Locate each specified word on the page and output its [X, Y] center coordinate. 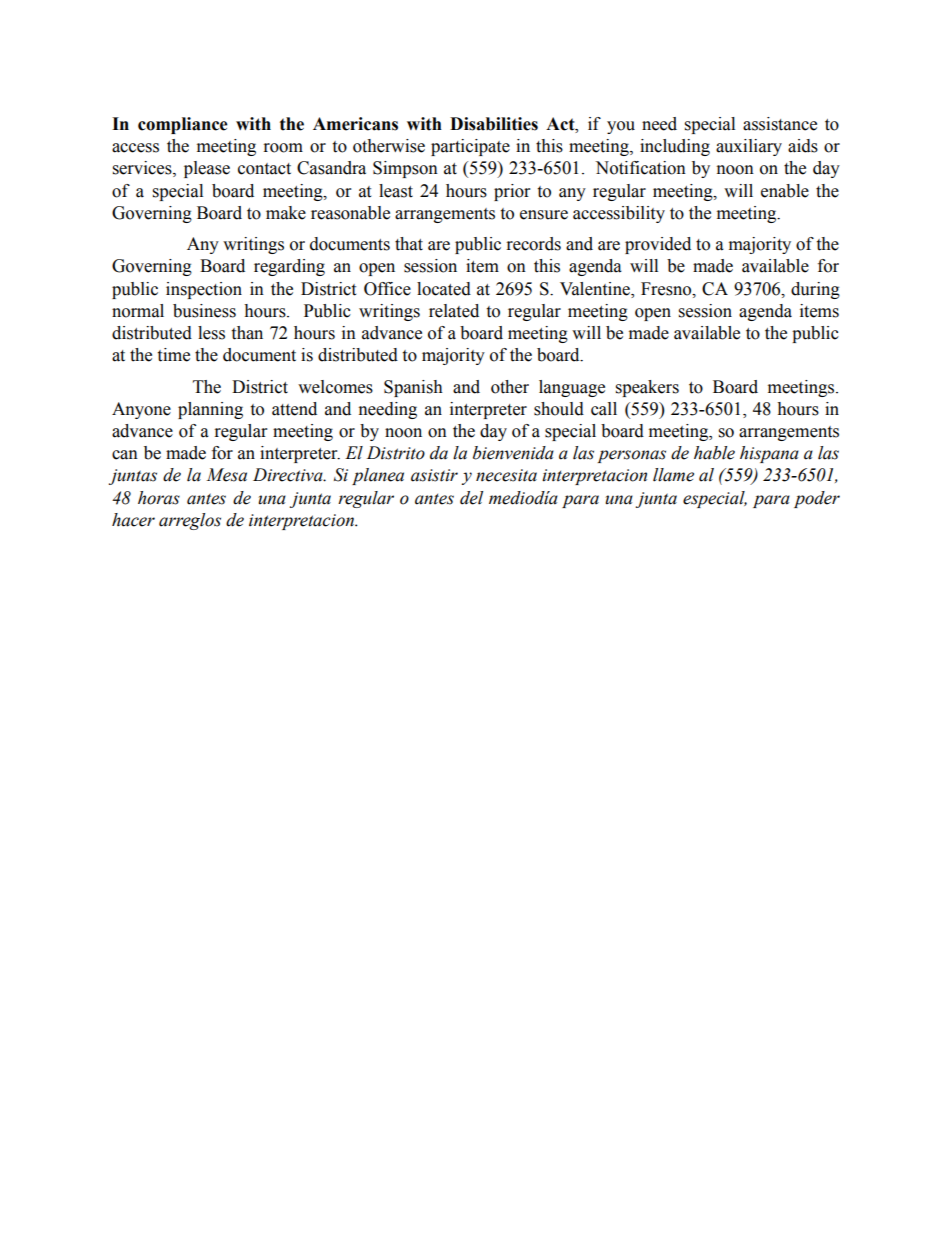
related [454, 311]
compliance [183, 125]
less [211, 333]
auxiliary [749, 147]
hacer [133, 520]
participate [470, 147]
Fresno [667, 289]
